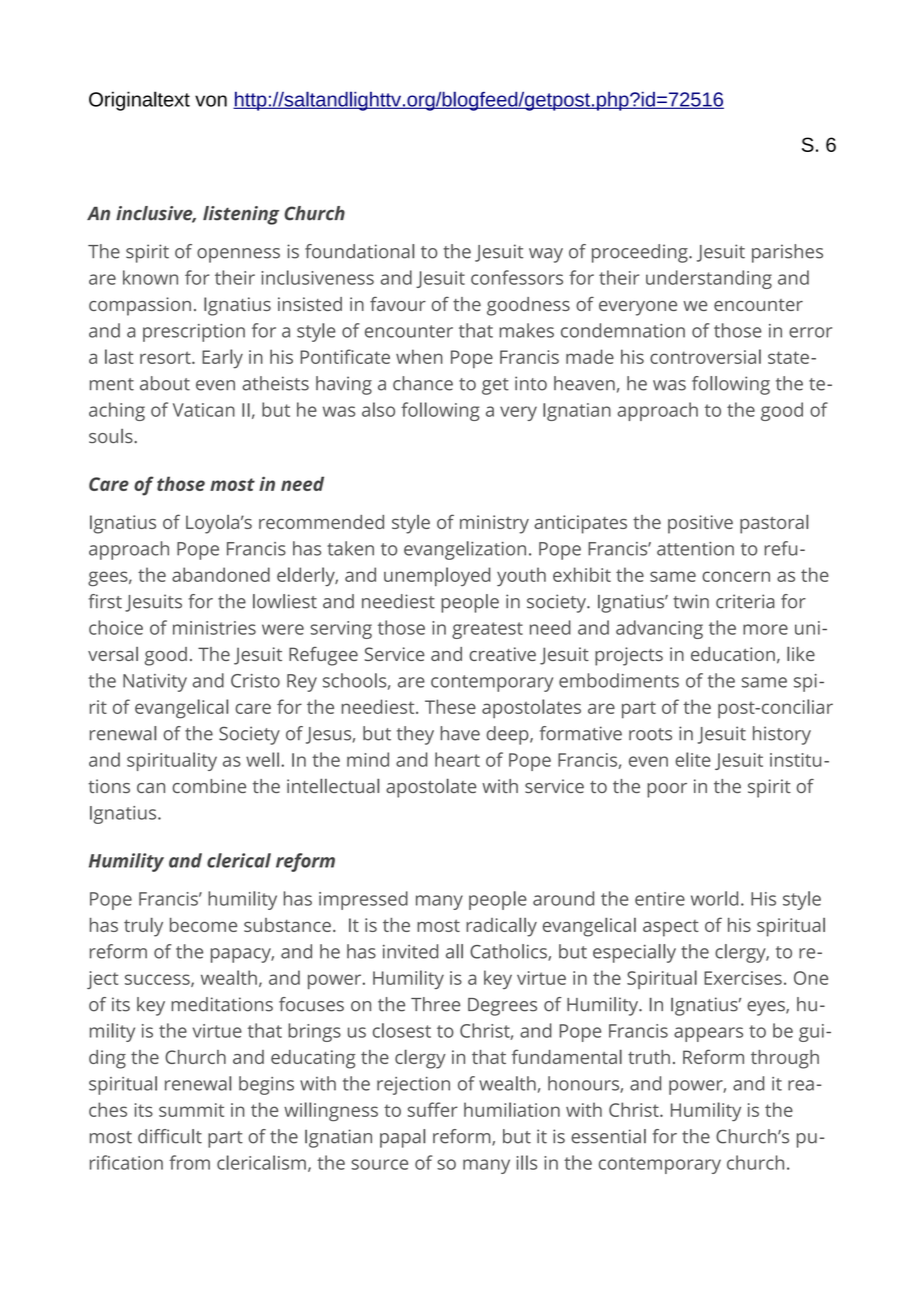 The image size is (924, 1308). Describe the element at coordinates (204, 410) in the screenshot. I see `Vatican` at that location.
